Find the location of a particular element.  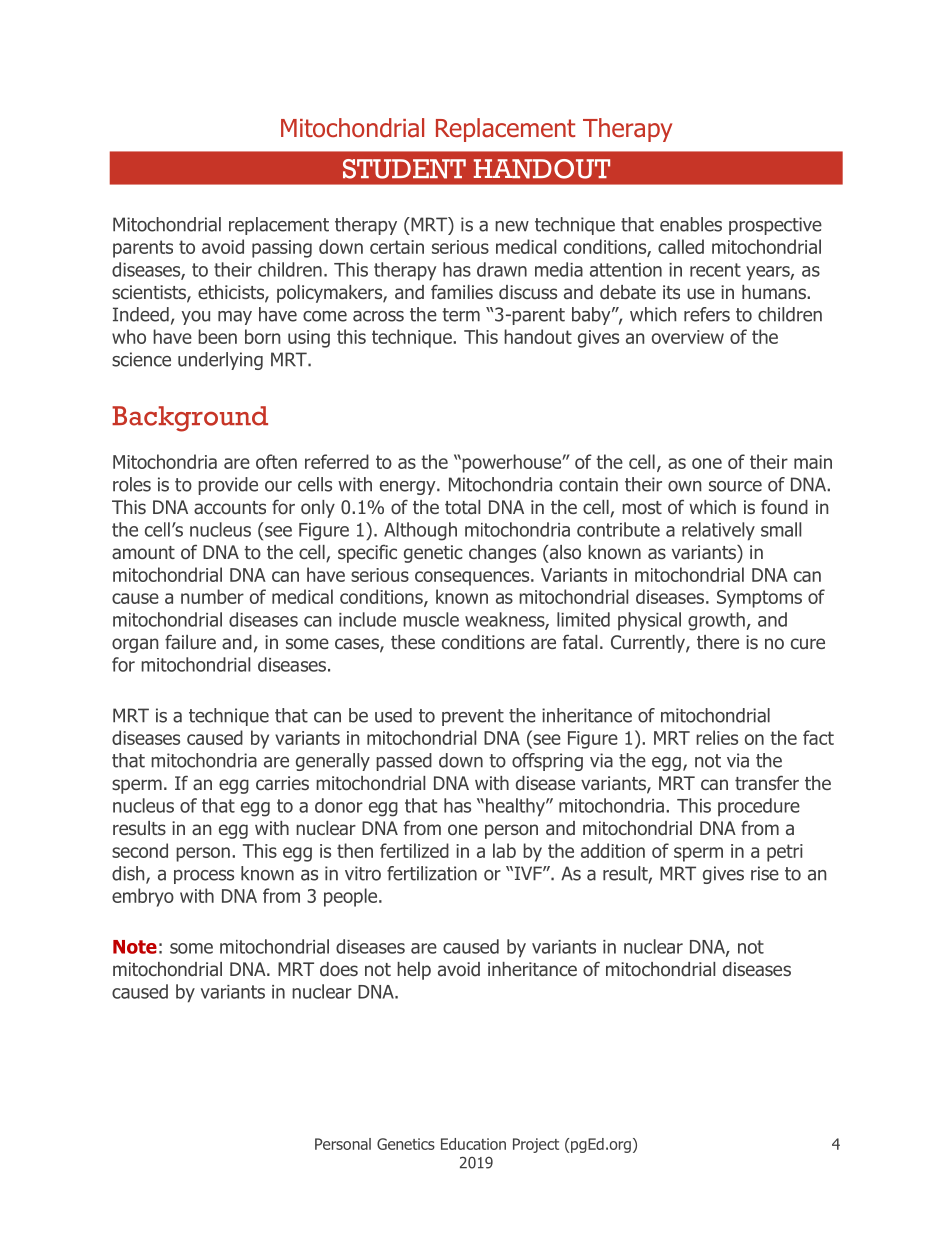

Education is located at coordinates (473, 1144).
